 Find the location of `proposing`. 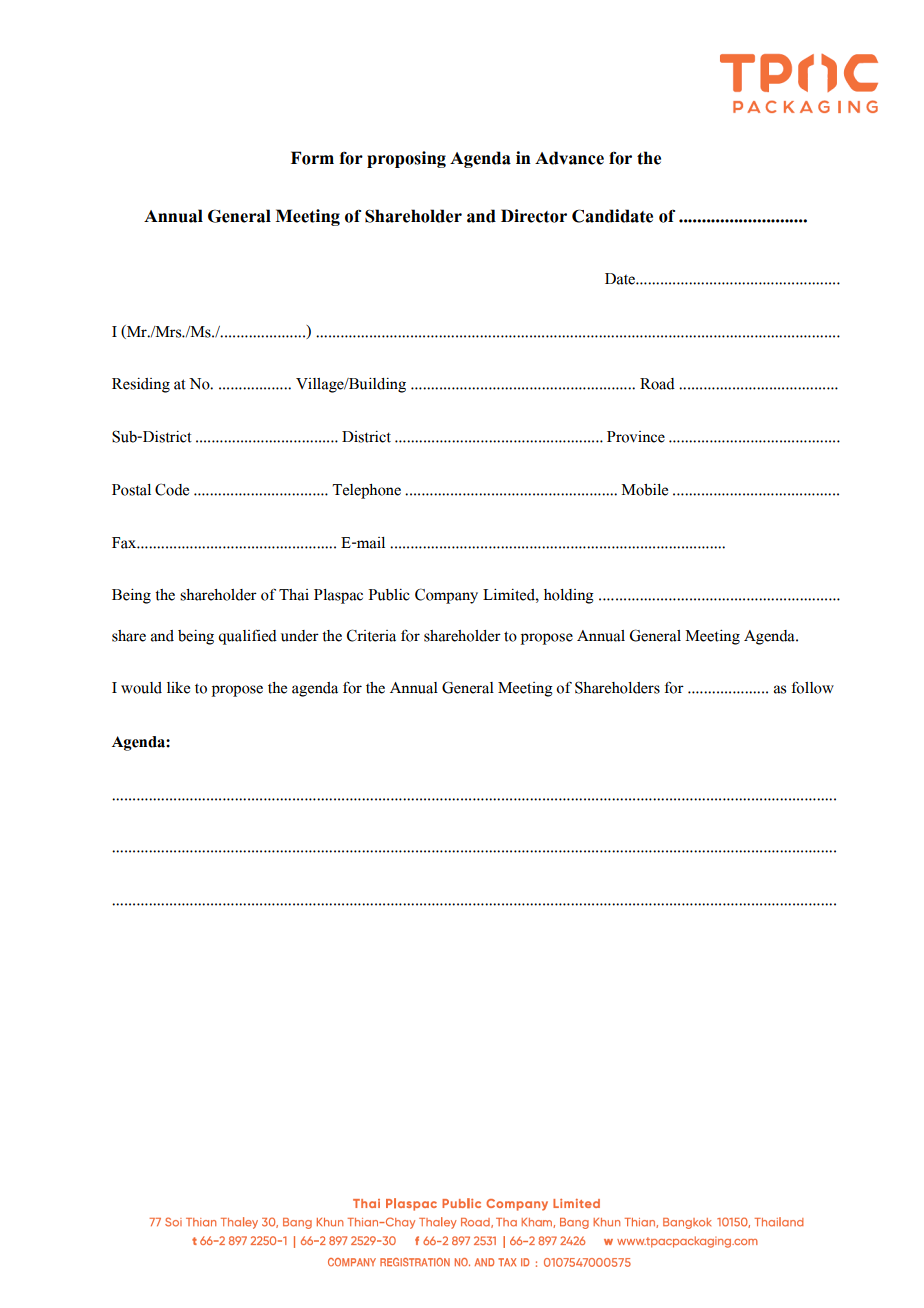

proposing is located at coordinates (406, 159).
